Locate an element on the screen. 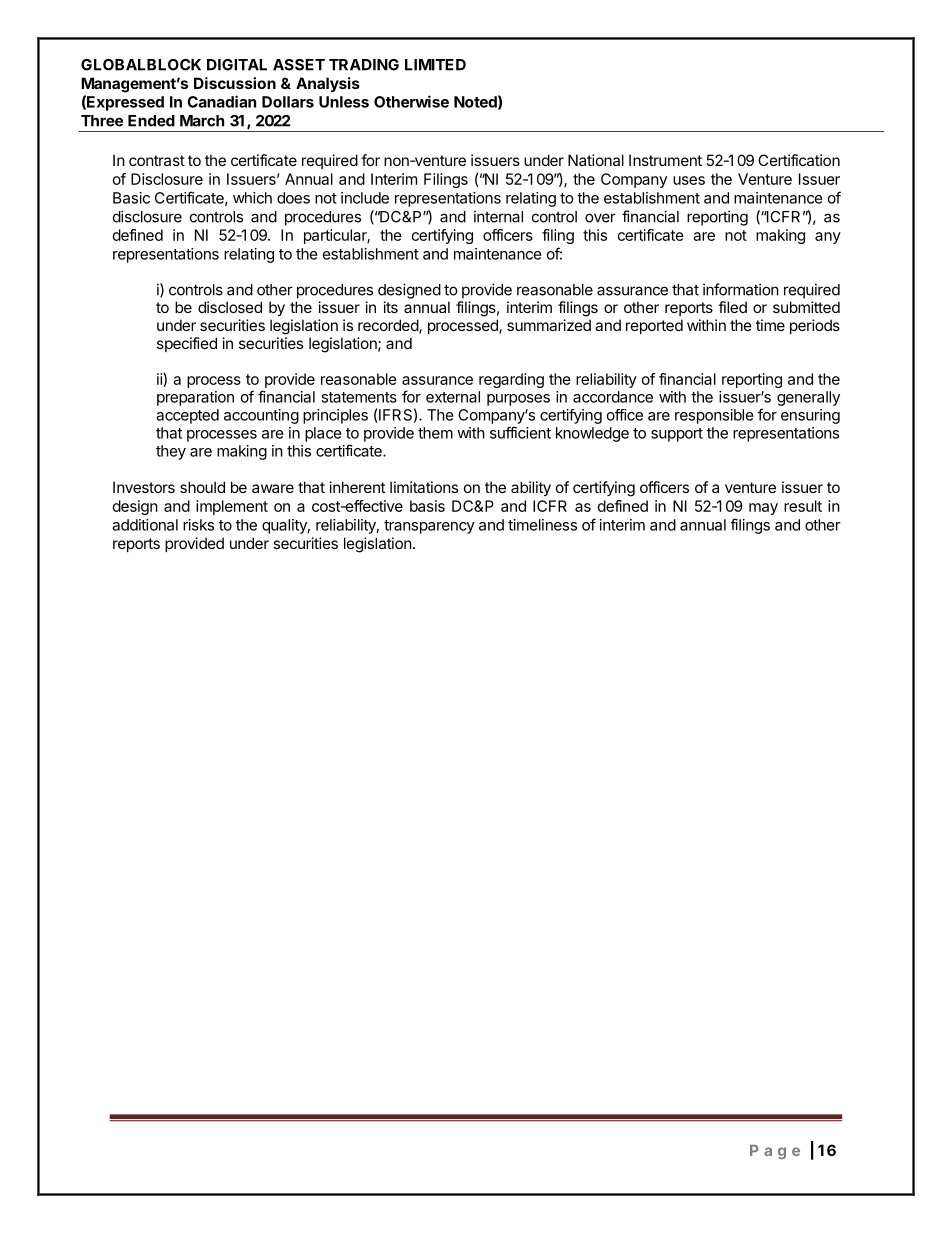 The height and width of the screenshot is (1233, 952). LIMITED is located at coordinates (435, 65).
